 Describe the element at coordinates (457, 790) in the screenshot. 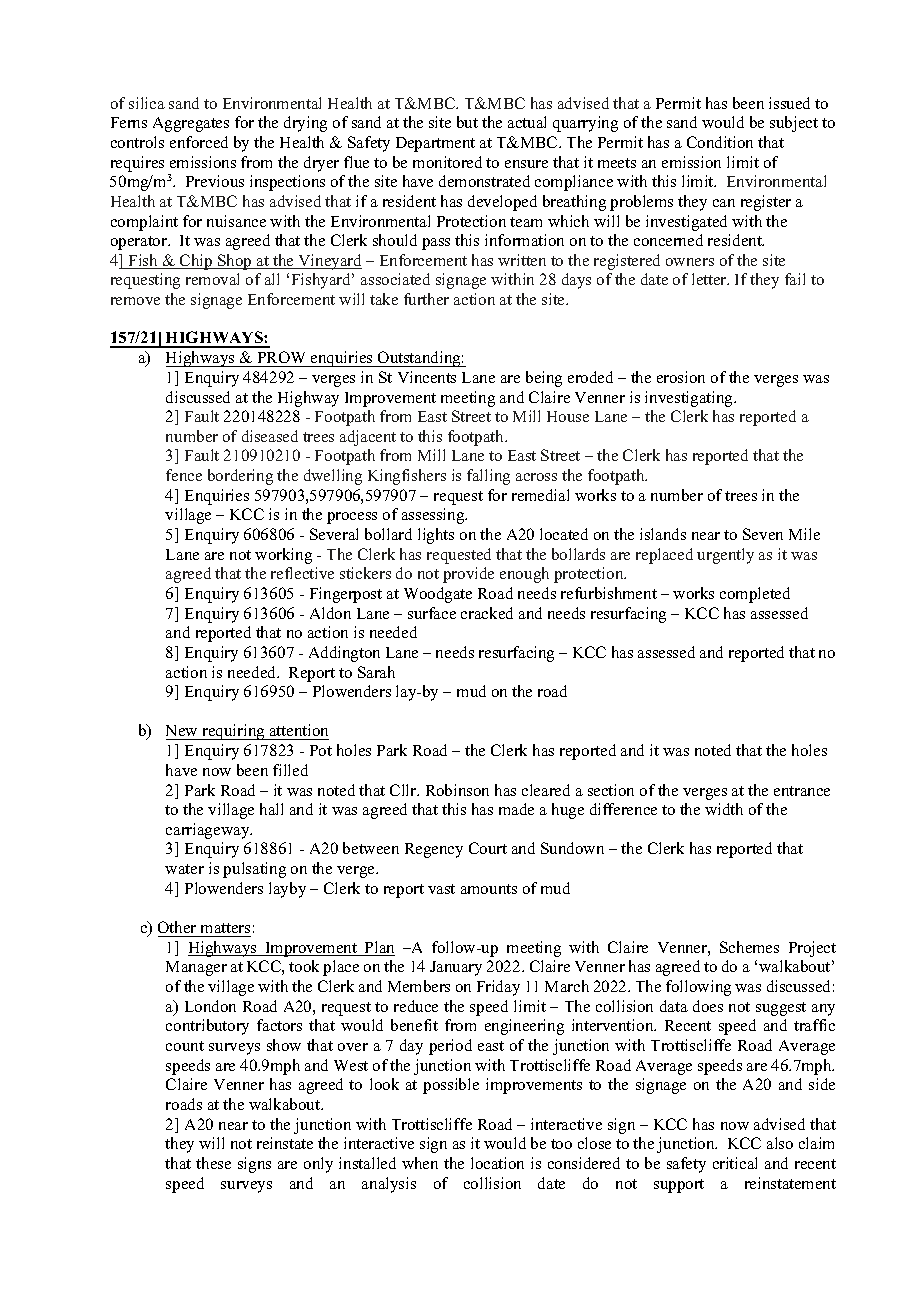

I see `Robinson` at that location.
